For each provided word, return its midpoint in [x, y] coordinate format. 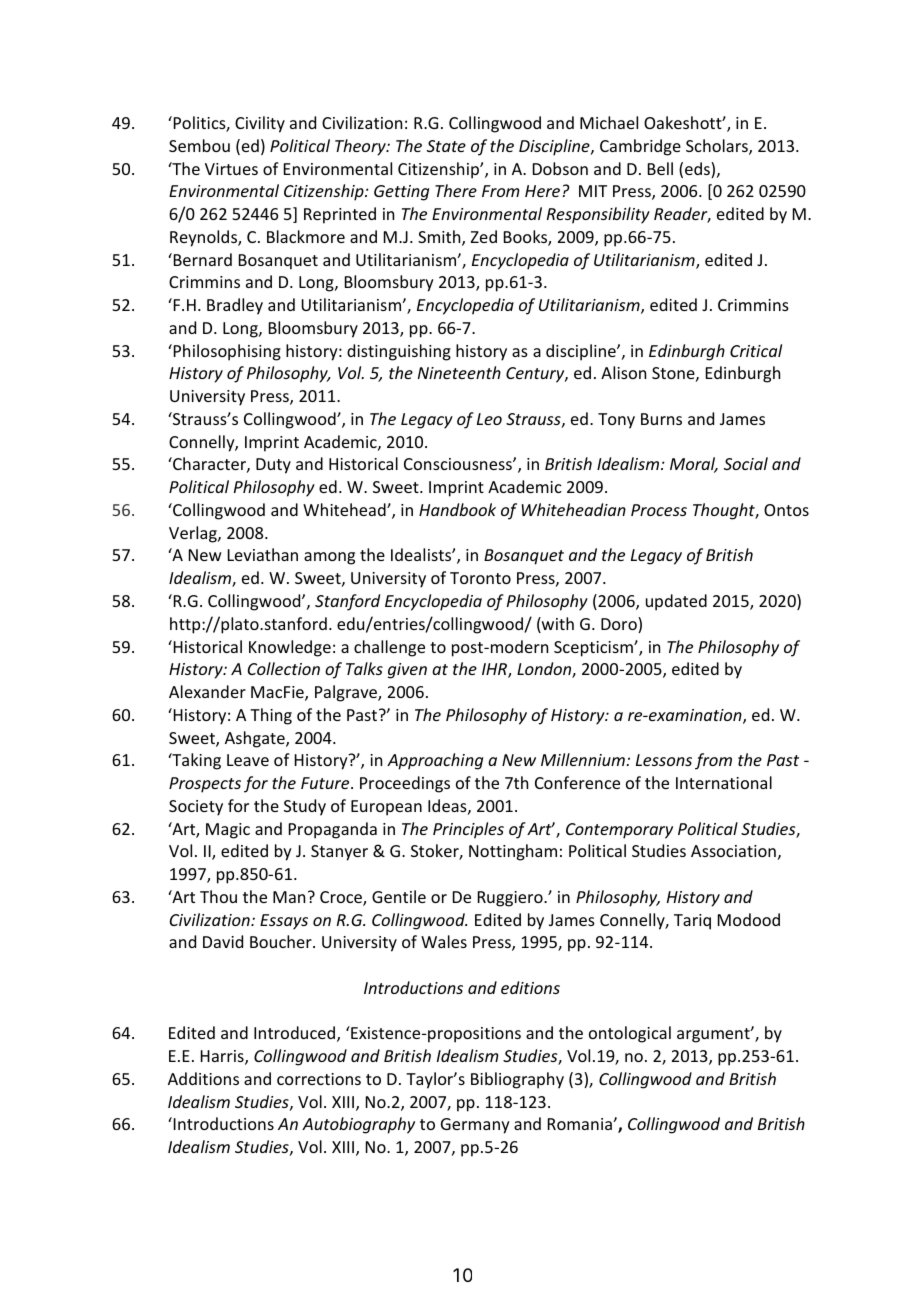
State [446, 146]
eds [698, 170]
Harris [223, 1057]
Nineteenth [459, 372]
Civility [260, 124]
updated [676, 602]
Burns [661, 419]
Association [733, 851]
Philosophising [226, 352]
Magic [228, 831]
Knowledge [290, 648]
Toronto [480, 578]
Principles [468, 830]
